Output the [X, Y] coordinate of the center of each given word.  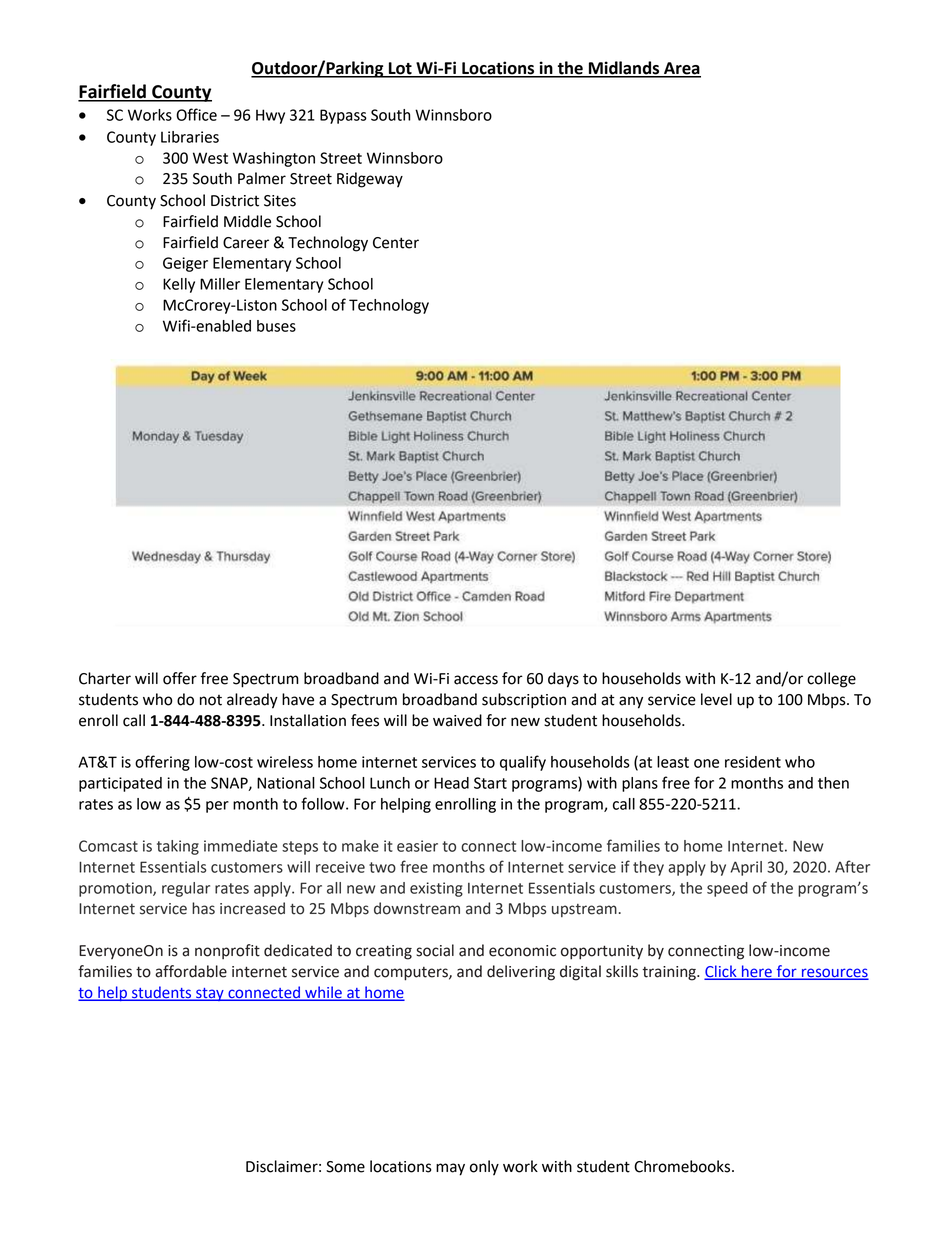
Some [345, 1167]
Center [396, 243]
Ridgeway [370, 180]
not [211, 700]
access [476, 680]
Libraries [190, 137]
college [831, 680]
